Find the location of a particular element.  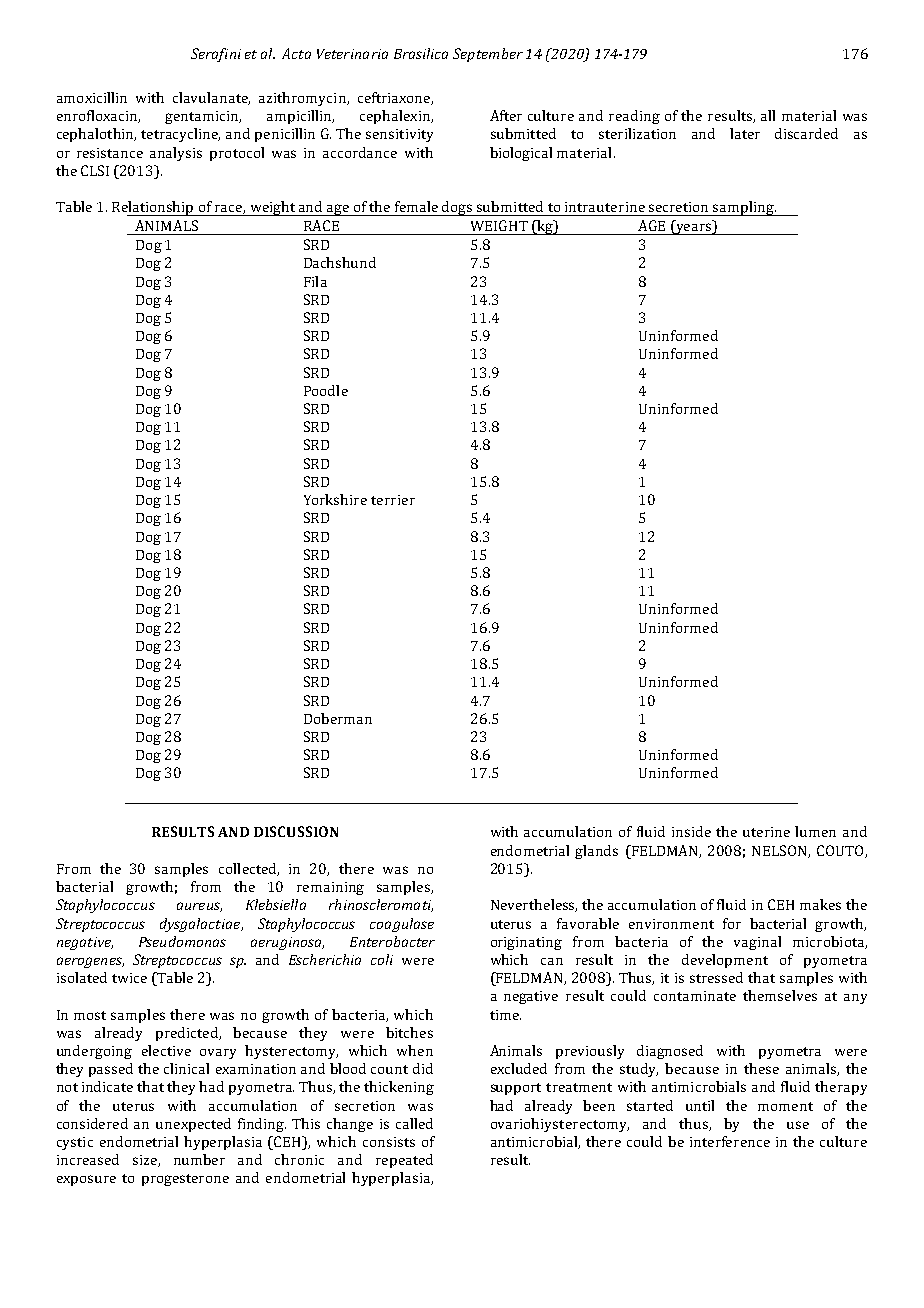

later is located at coordinates (745, 133).
